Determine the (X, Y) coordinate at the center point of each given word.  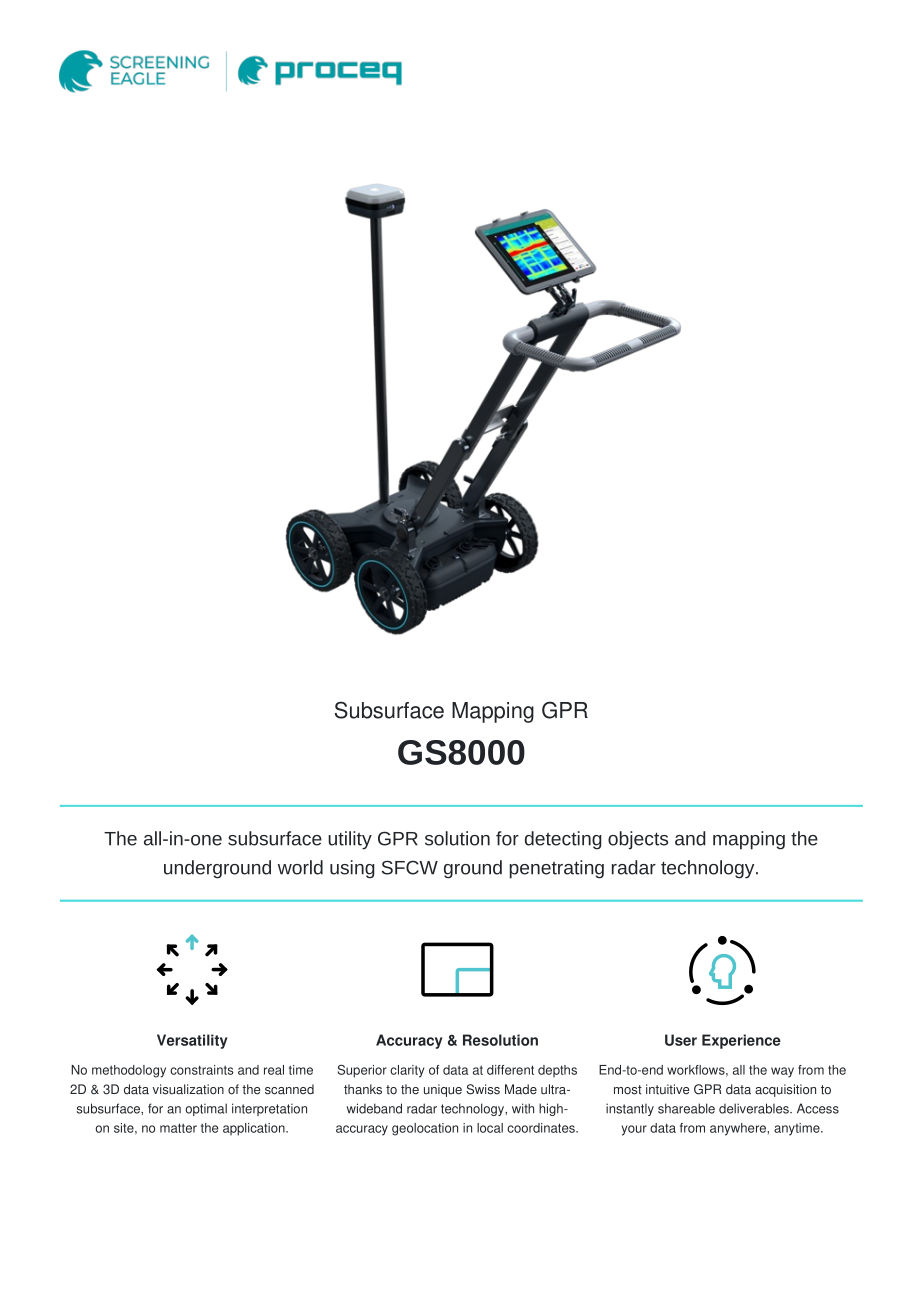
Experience (741, 1041)
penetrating (557, 869)
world (300, 867)
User (681, 1040)
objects (638, 840)
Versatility (192, 1041)
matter (178, 1128)
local (490, 1128)
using (352, 869)
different (510, 1070)
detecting (563, 840)
